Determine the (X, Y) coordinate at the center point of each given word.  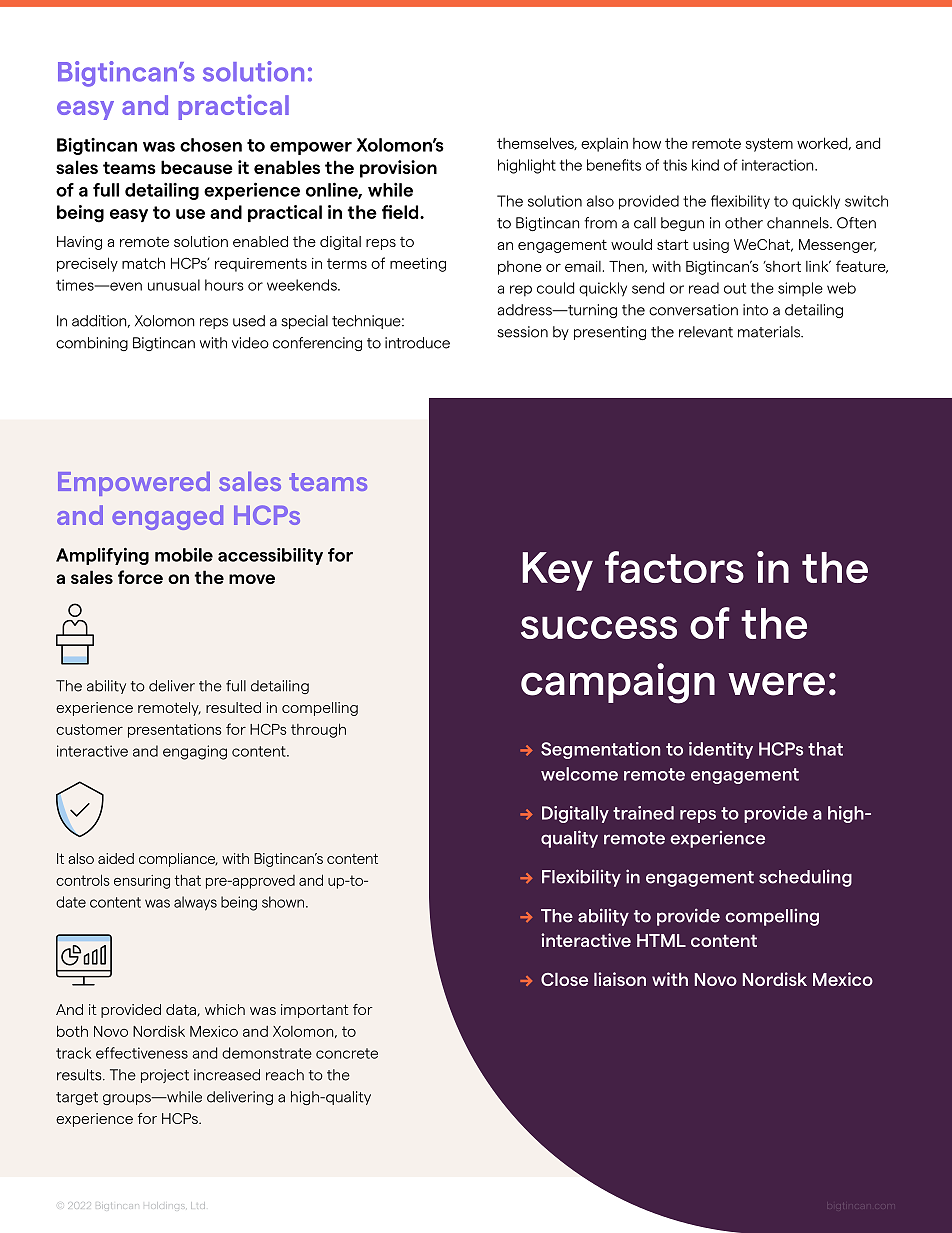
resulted (233, 707)
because (197, 167)
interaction (779, 165)
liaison (620, 979)
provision (398, 169)
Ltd (198, 1206)
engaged (167, 517)
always (195, 903)
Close (564, 979)
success (599, 627)
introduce (417, 343)
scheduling (805, 878)
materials (770, 332)
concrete (347, 1053)
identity (721, 750)
